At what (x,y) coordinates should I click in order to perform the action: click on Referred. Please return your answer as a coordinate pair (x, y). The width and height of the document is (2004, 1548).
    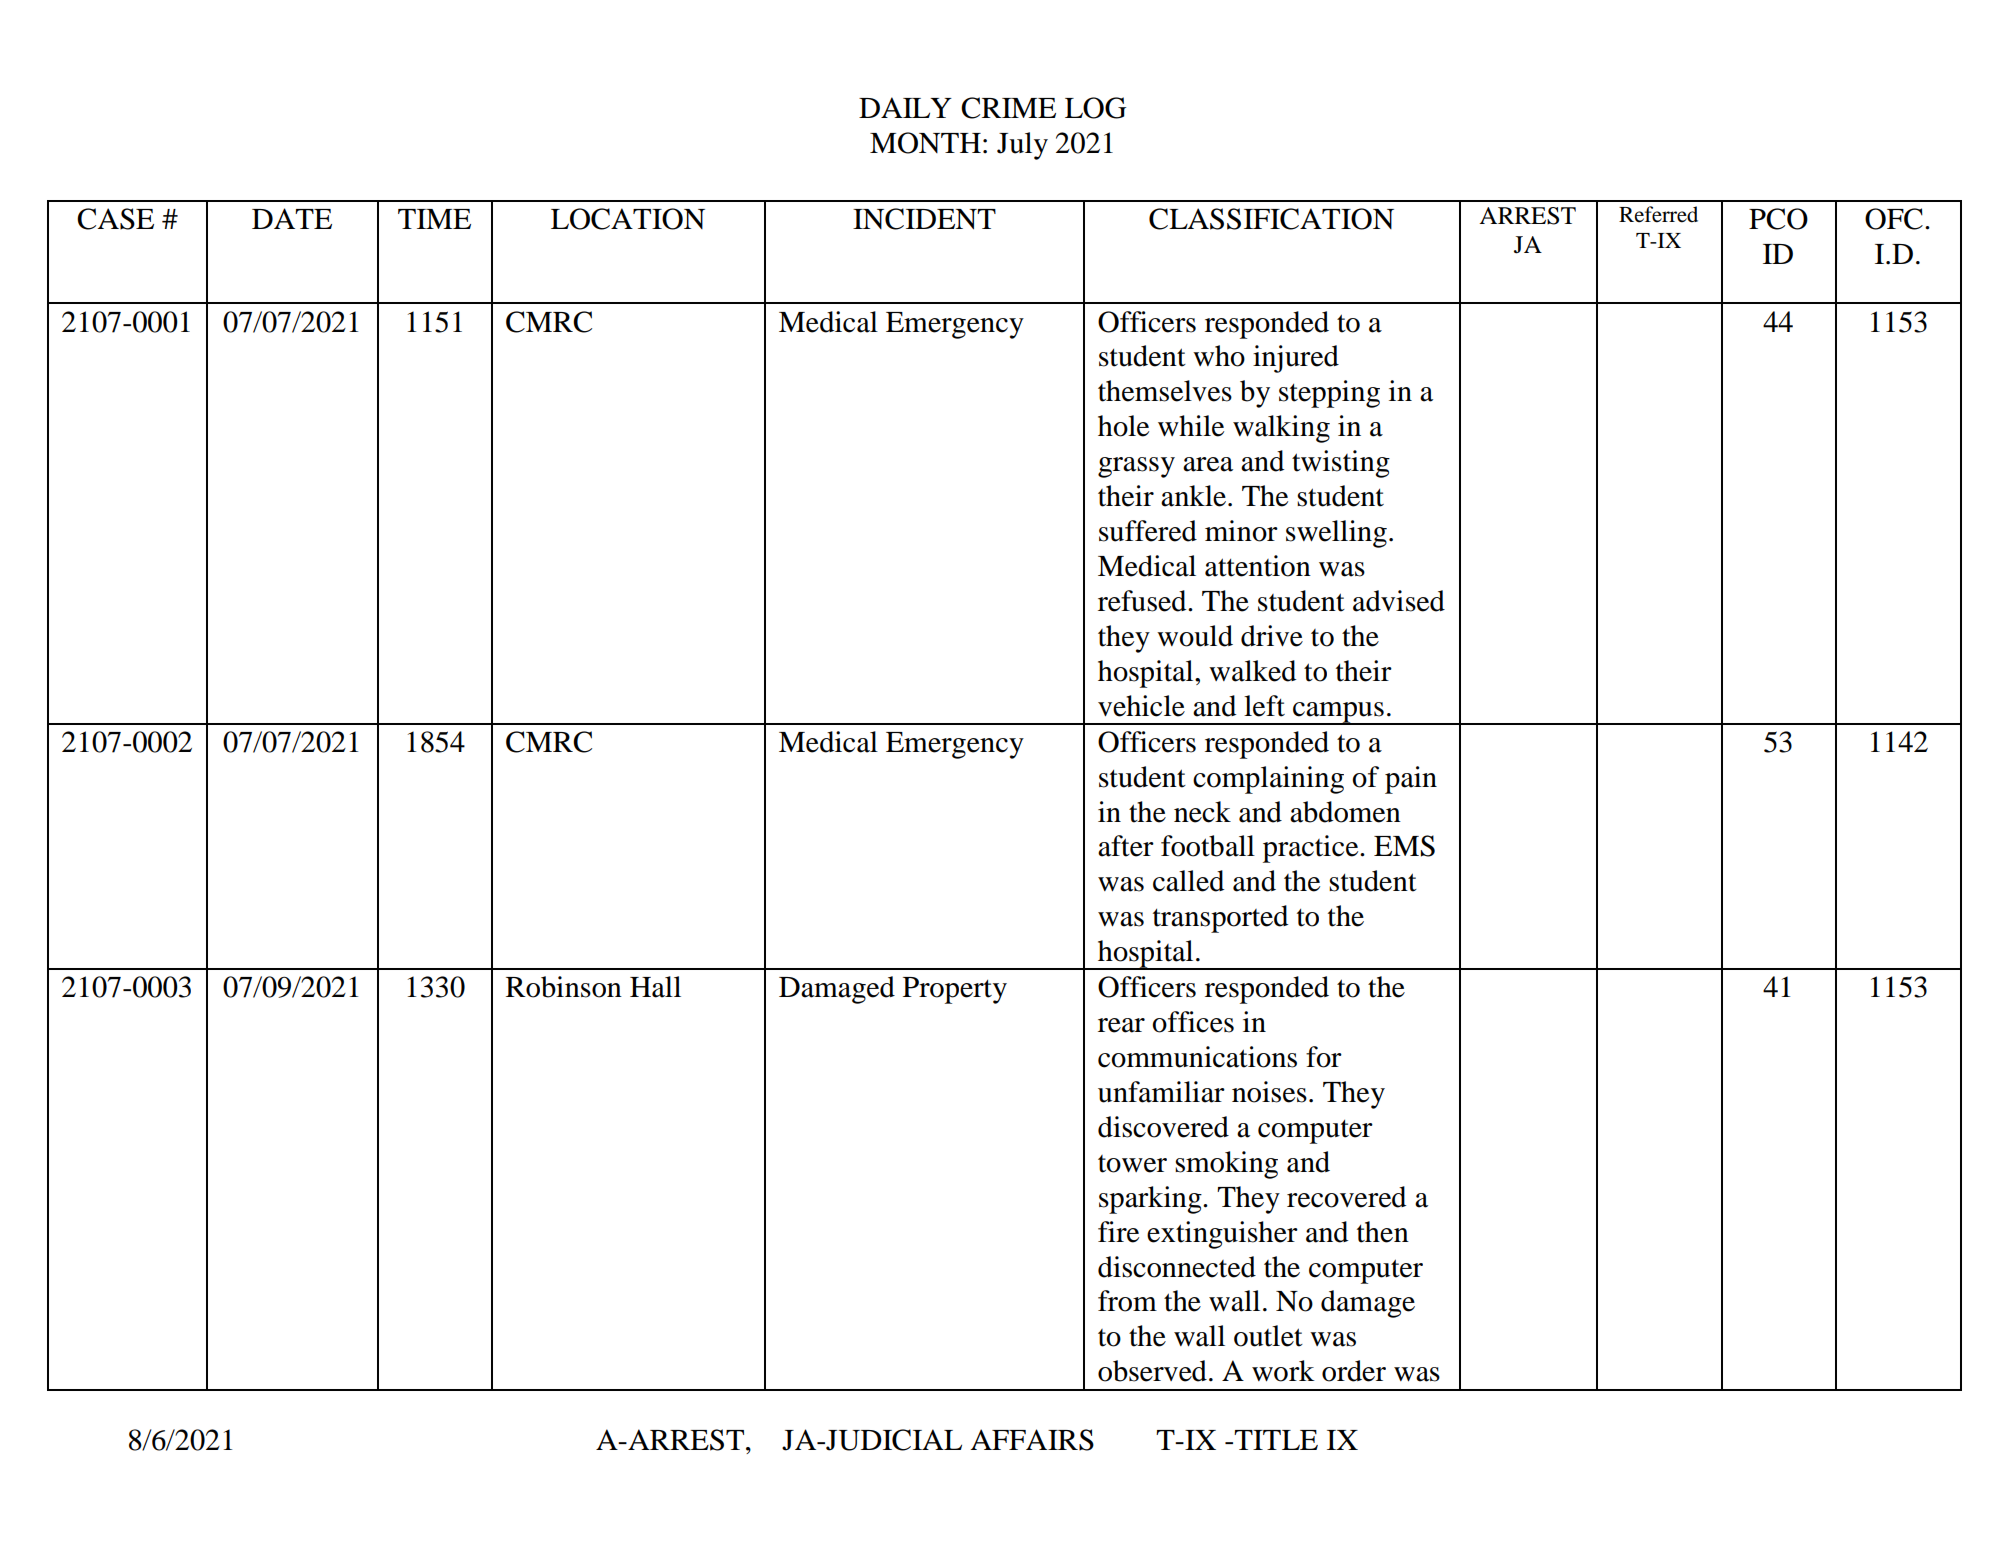
    Looking at the image, I should click on (1658, 214).
